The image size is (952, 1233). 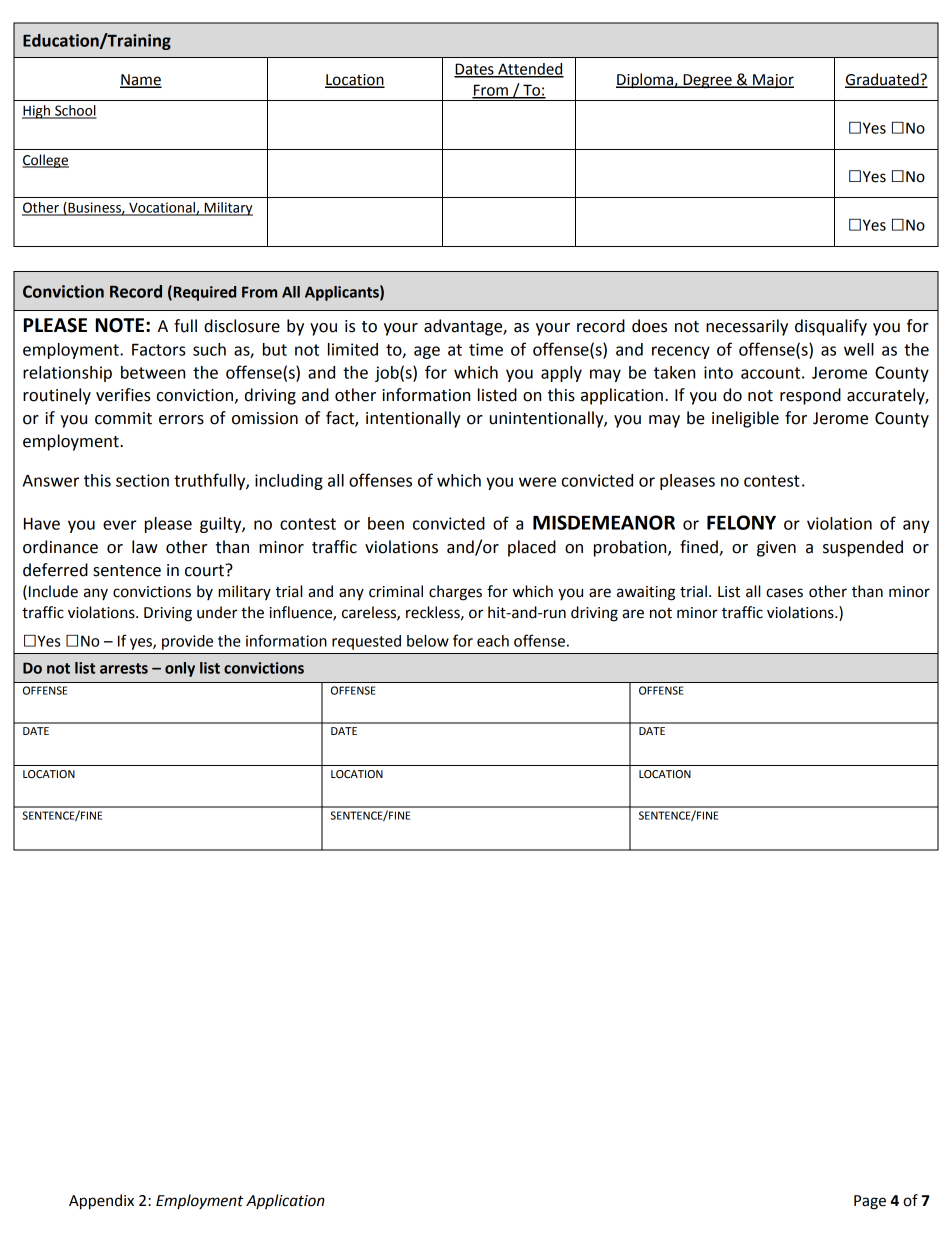 What do you see at coordinates (428, 641) in the page?
I see `below` at bounding box center [428, 641].
